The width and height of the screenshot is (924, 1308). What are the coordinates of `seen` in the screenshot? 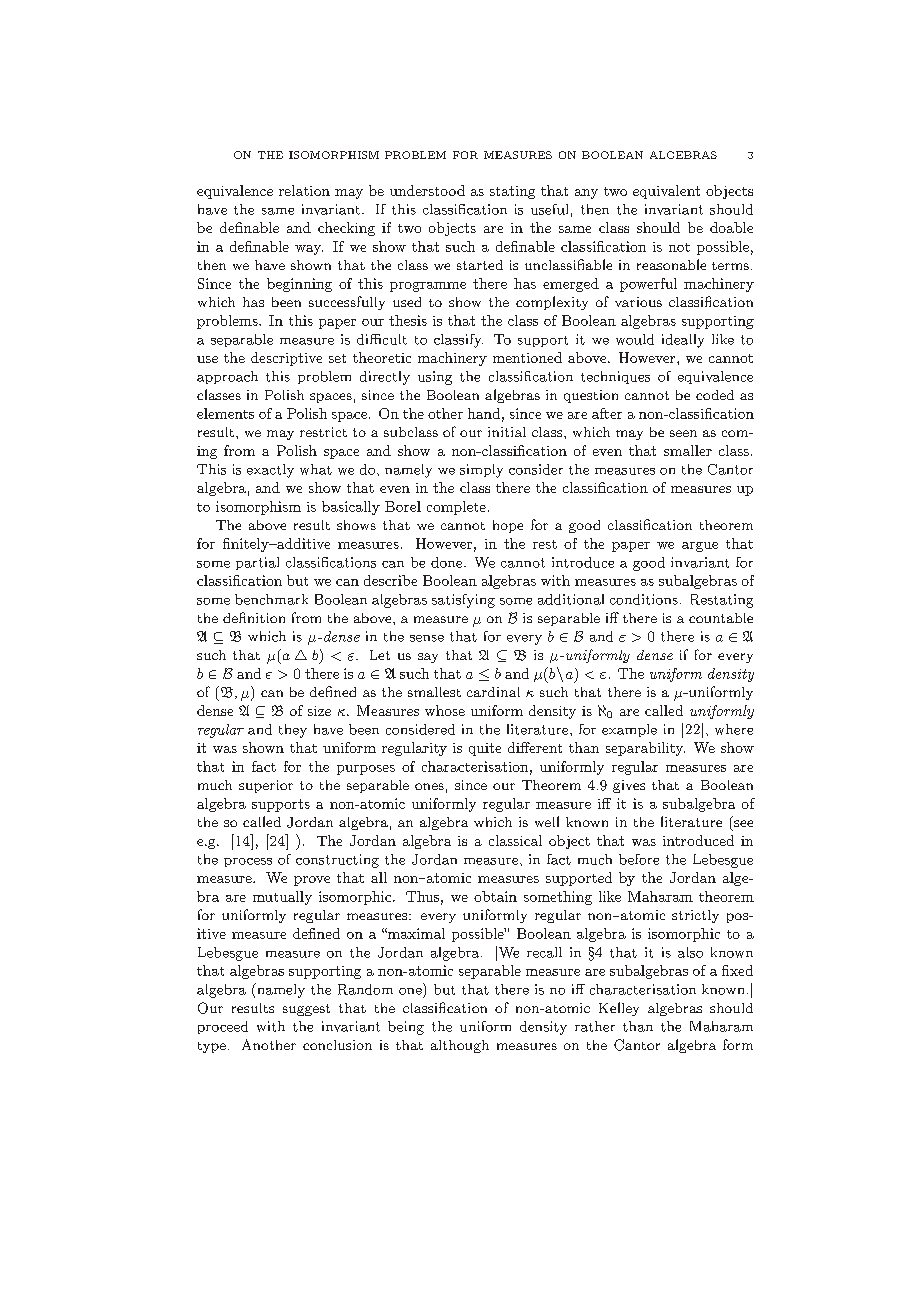 It's located at (683, 433).
